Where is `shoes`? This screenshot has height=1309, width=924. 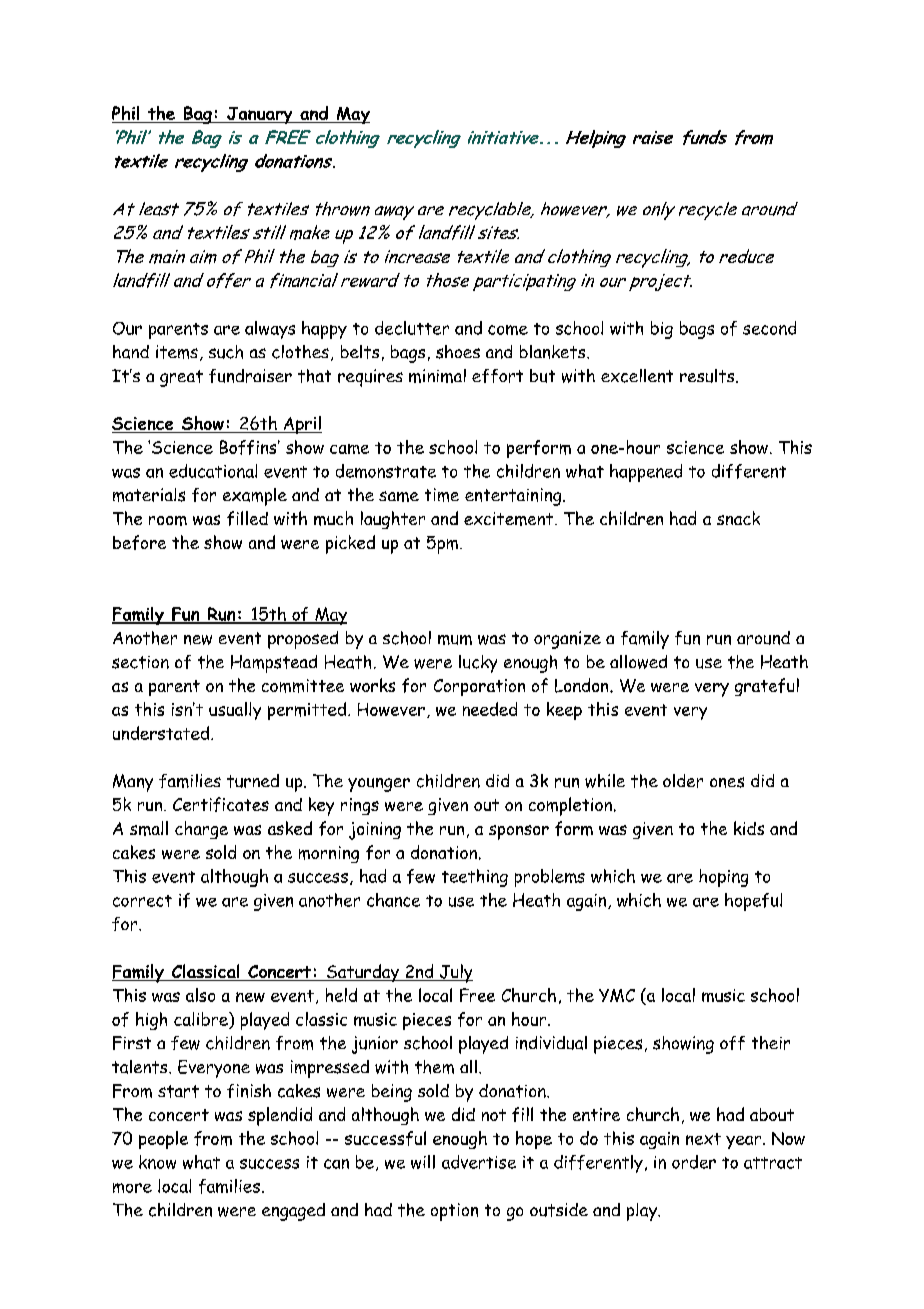
shoes is located at coordinates (458, 352).
